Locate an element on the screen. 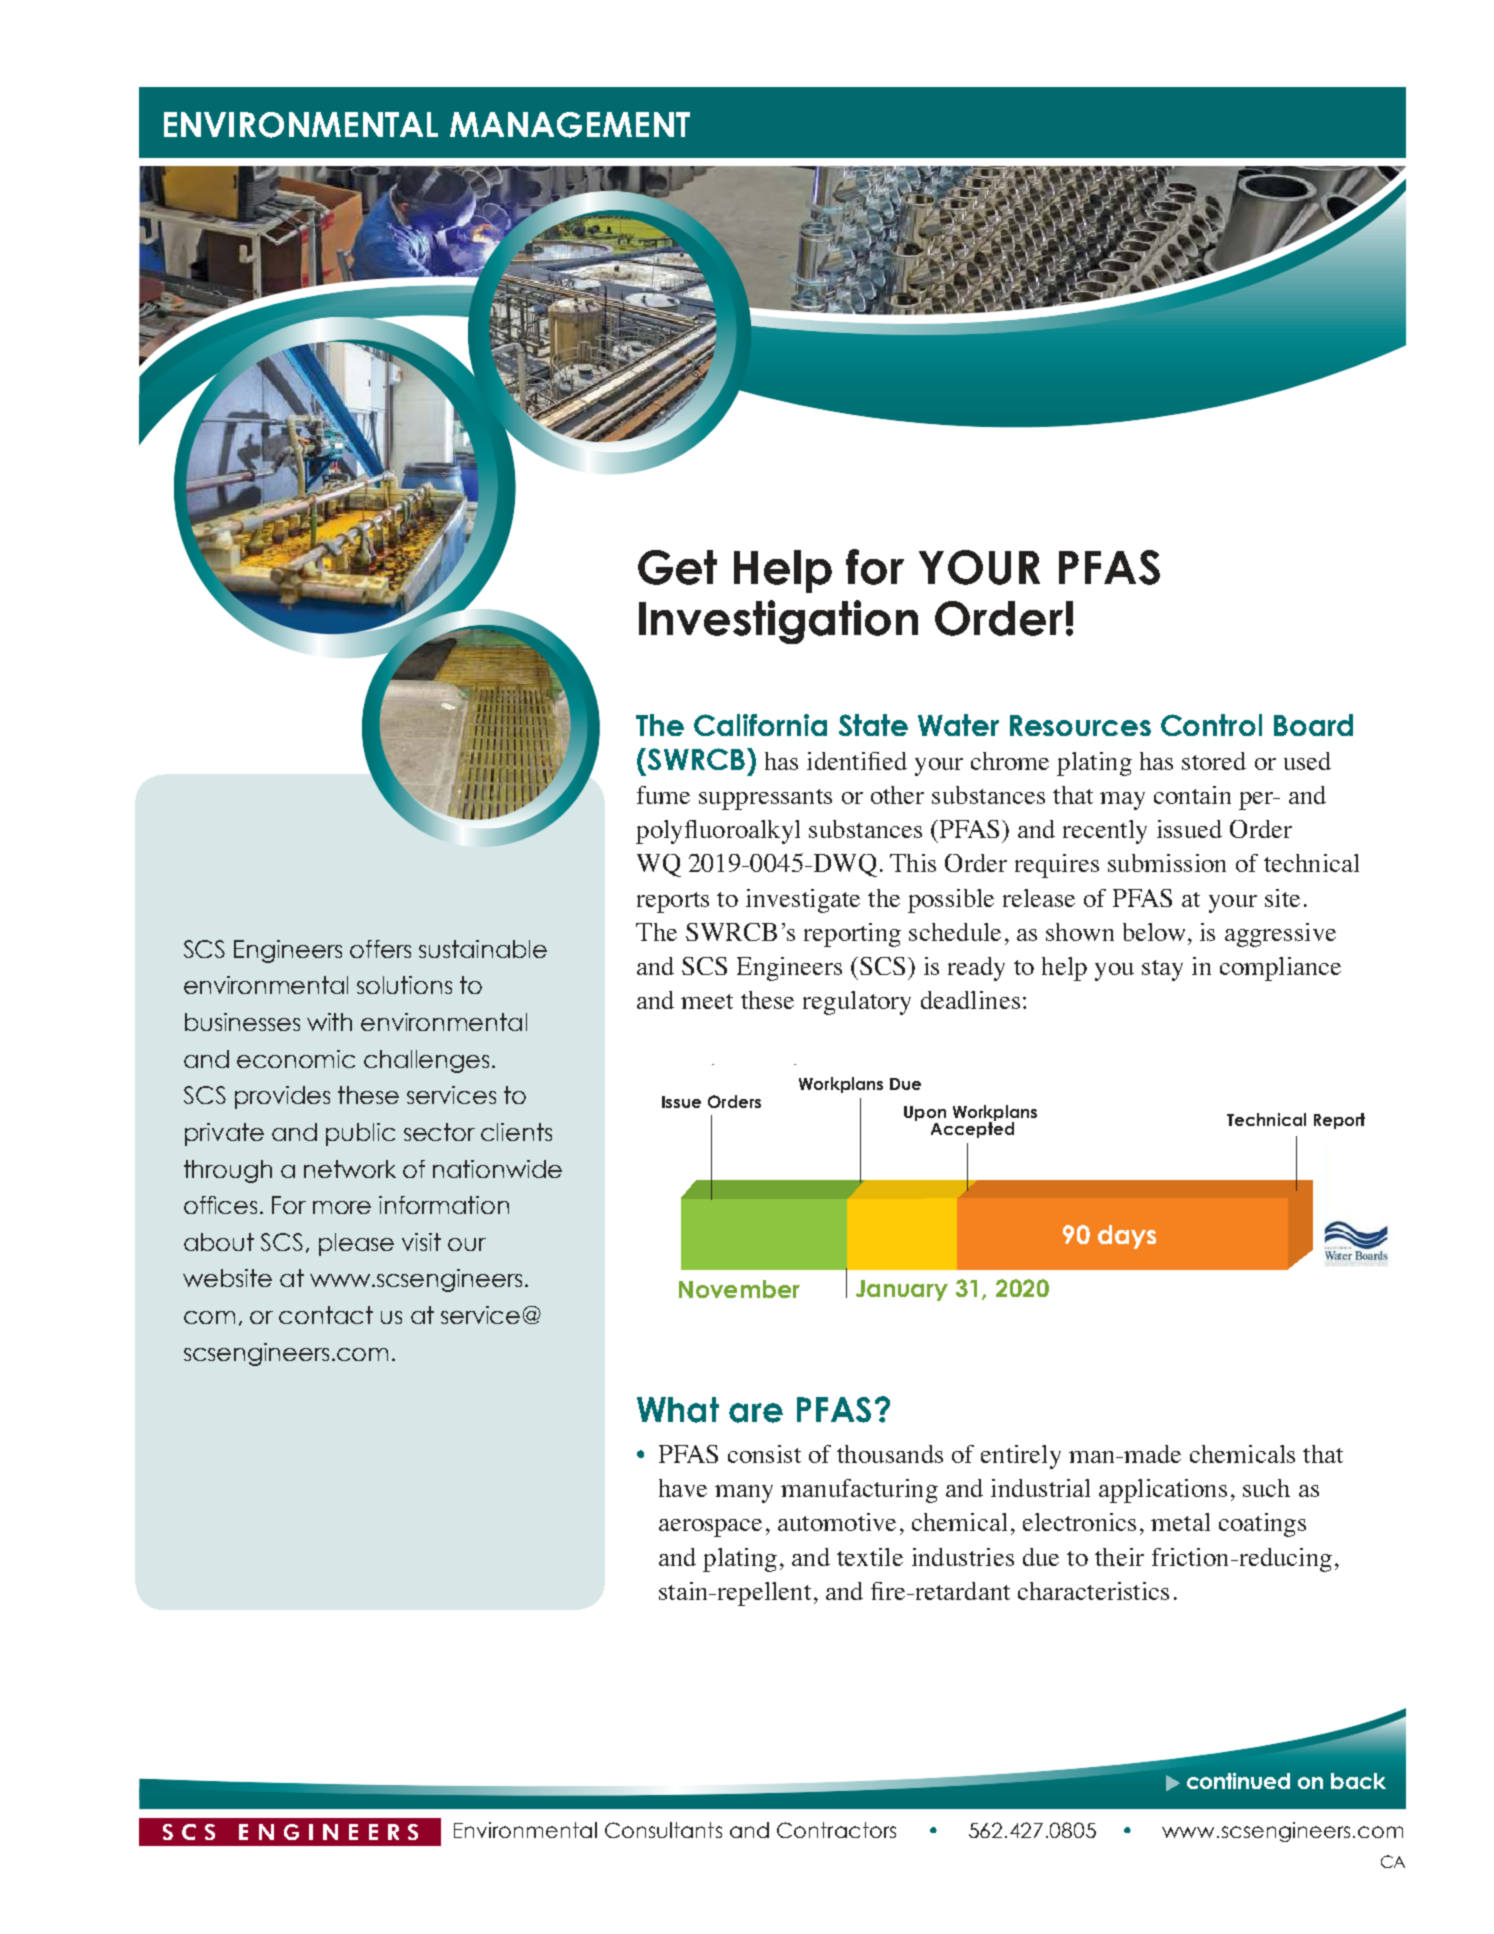  offers is located at coordinates (380, 949).
